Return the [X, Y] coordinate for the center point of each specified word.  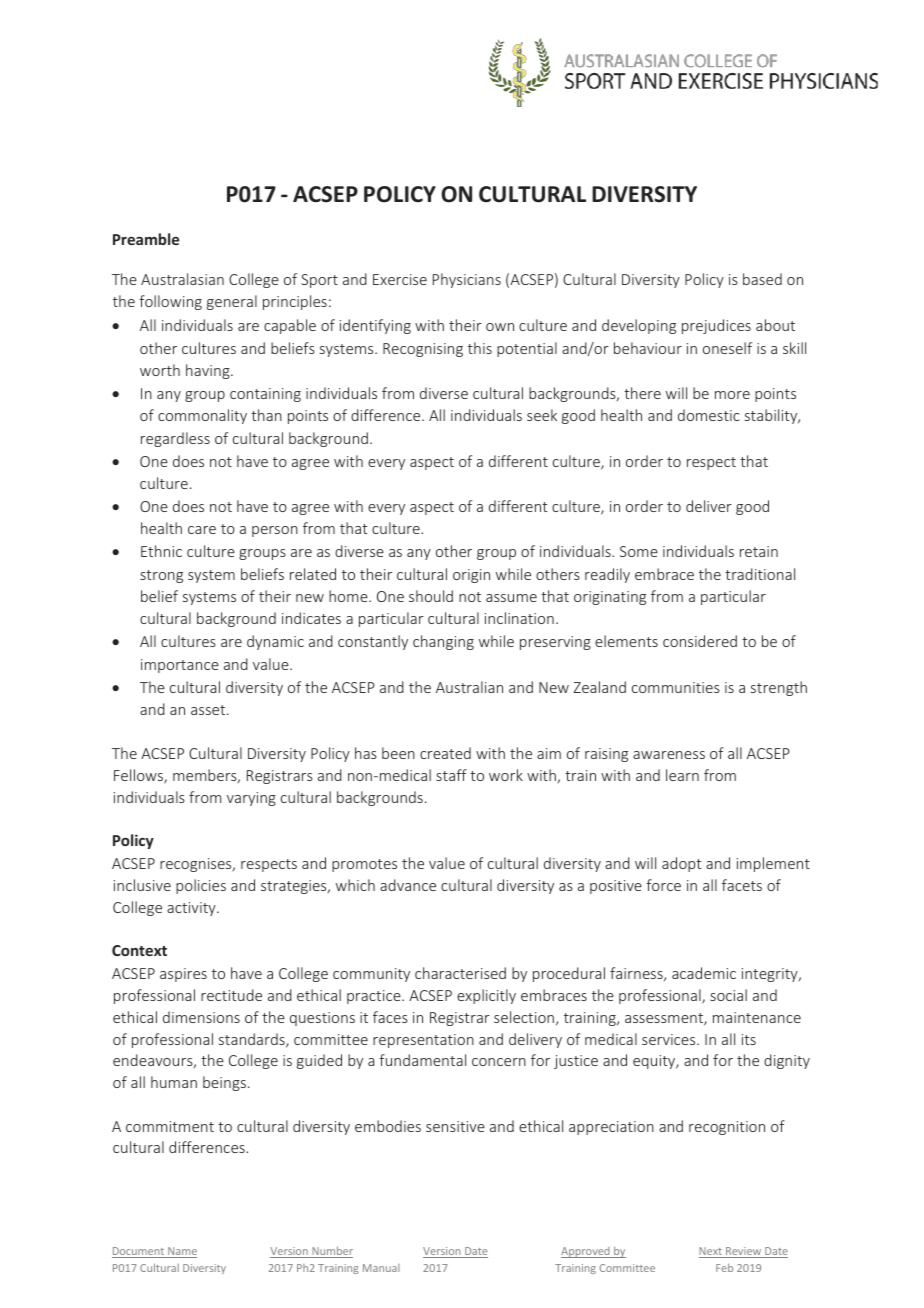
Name [181, 1252]
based [762, 279]
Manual [381, 1268]
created [445, 753]
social [728, 995]
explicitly [486, 996]
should [431, 596]
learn [682, 775]
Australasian [182, 279]
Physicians [467, 280]
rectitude [231, 995]
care [202, 530]
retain [759, 551]
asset [209, 710]
